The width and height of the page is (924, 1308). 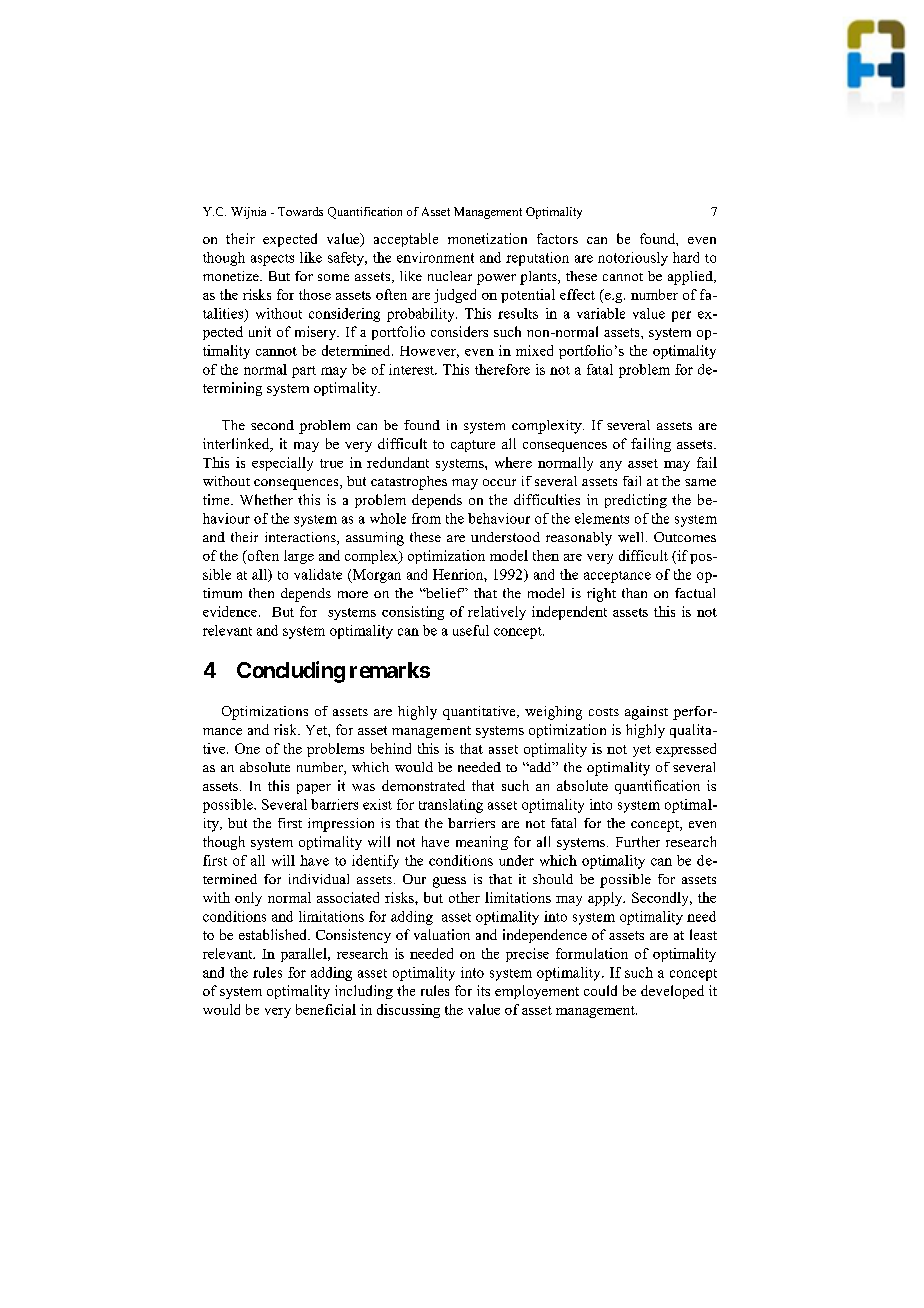 What do you see at coordinates (487, 238) in the page?
I see `monetization` at bounding box center [487, 238].
